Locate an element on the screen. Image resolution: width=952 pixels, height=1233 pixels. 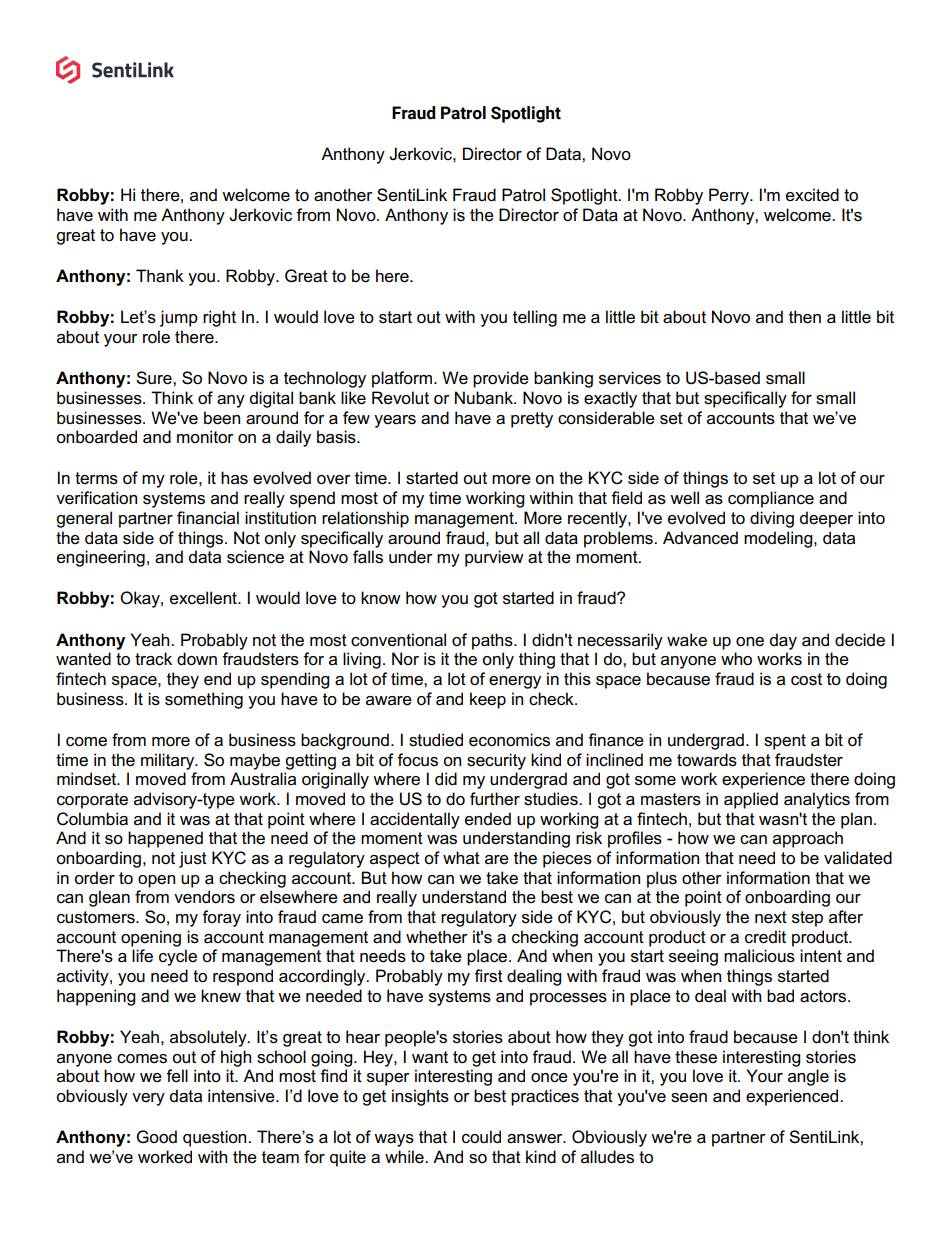
telling is located at coordinates (535, 318).
